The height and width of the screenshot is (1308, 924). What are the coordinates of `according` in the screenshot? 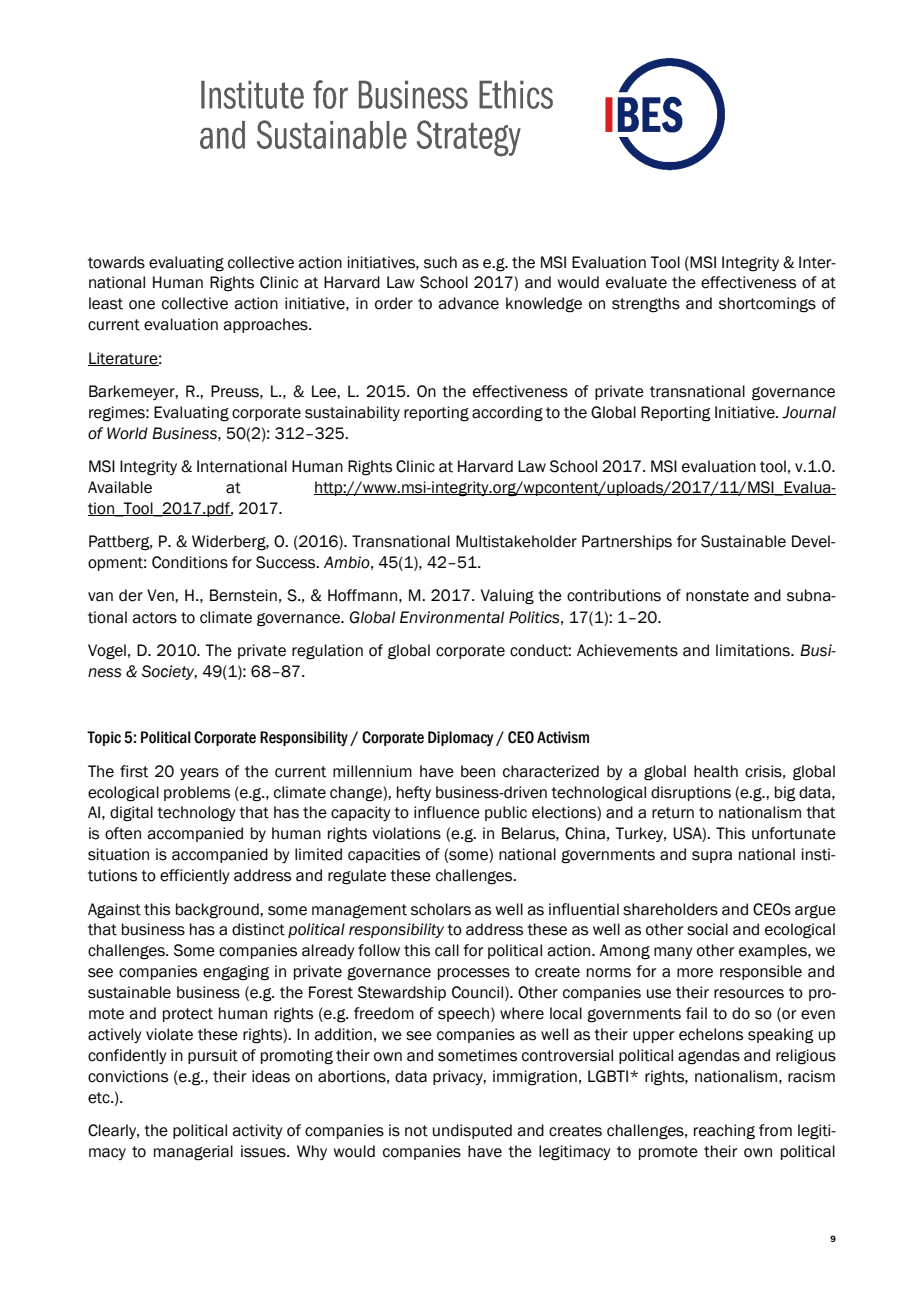 It's located at (507, 414).
